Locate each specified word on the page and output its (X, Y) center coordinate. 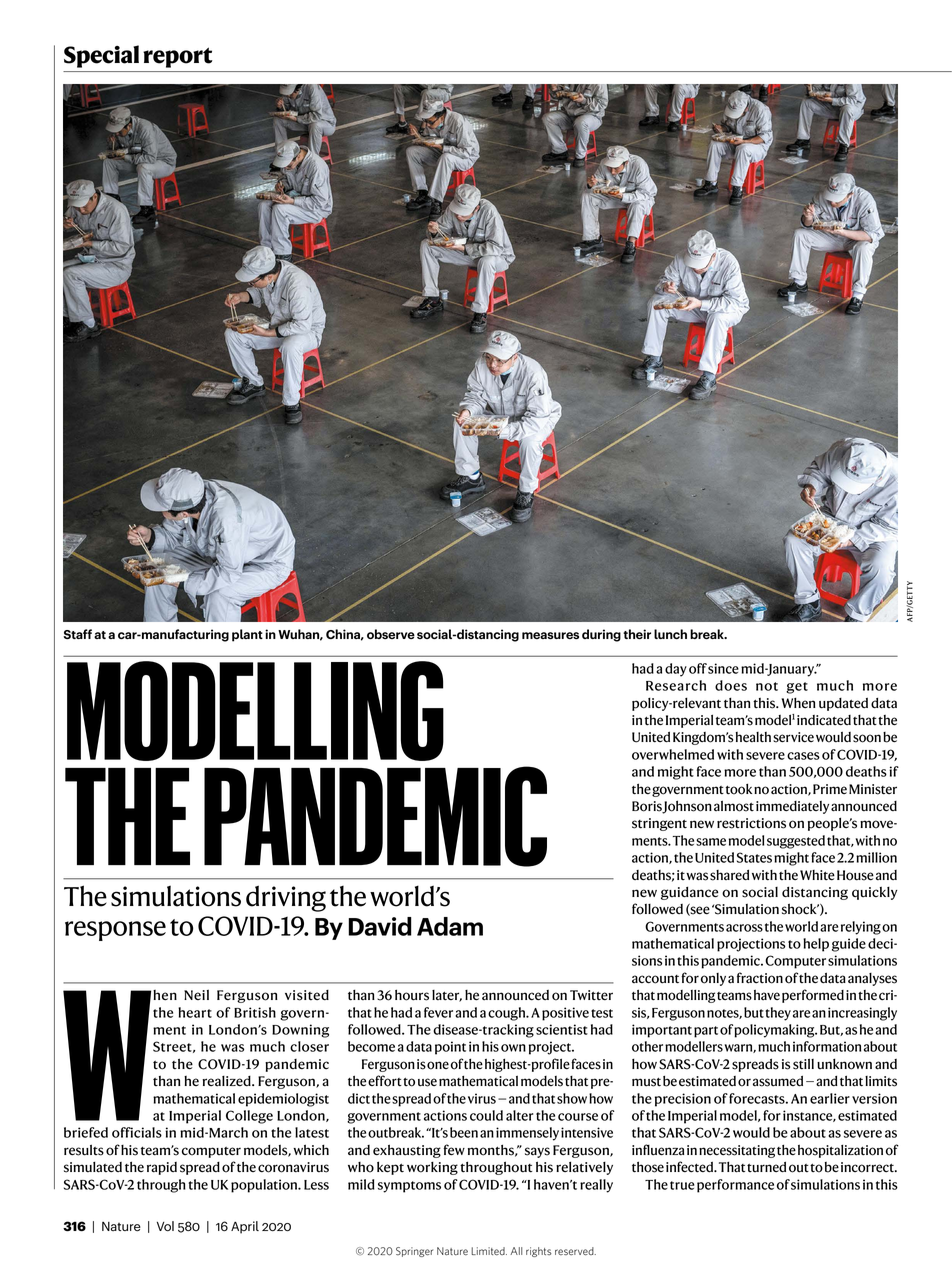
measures (550, 636)
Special (101, 56)
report (178, 57)
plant (247, 635)
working (432, 1168)
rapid (162, 1168)
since (723, 668)
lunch (670, 634)
